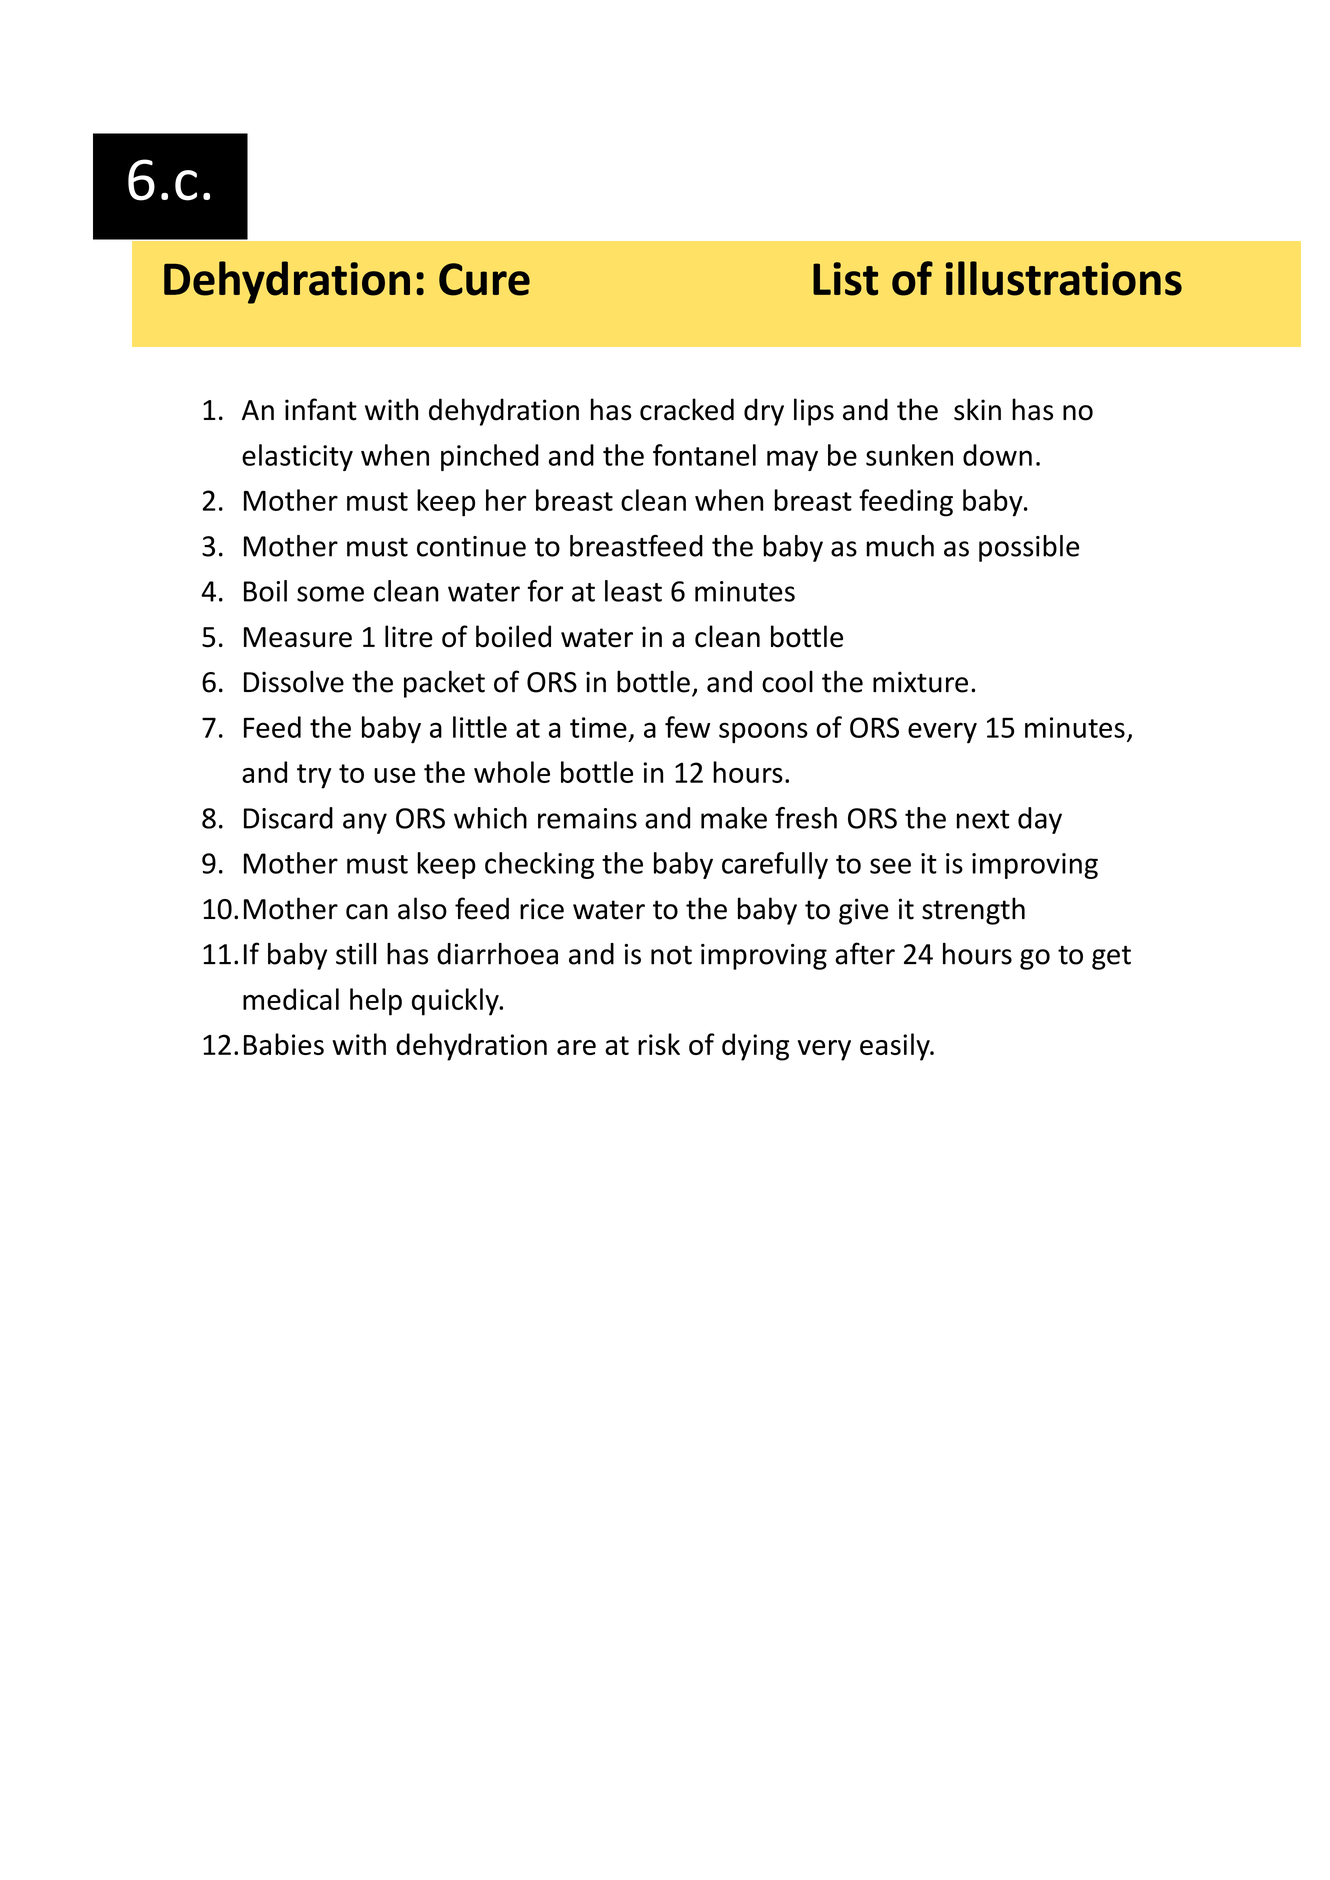  Describe the element at coordinates (845, 279) in the document. I see `List` at that location.
